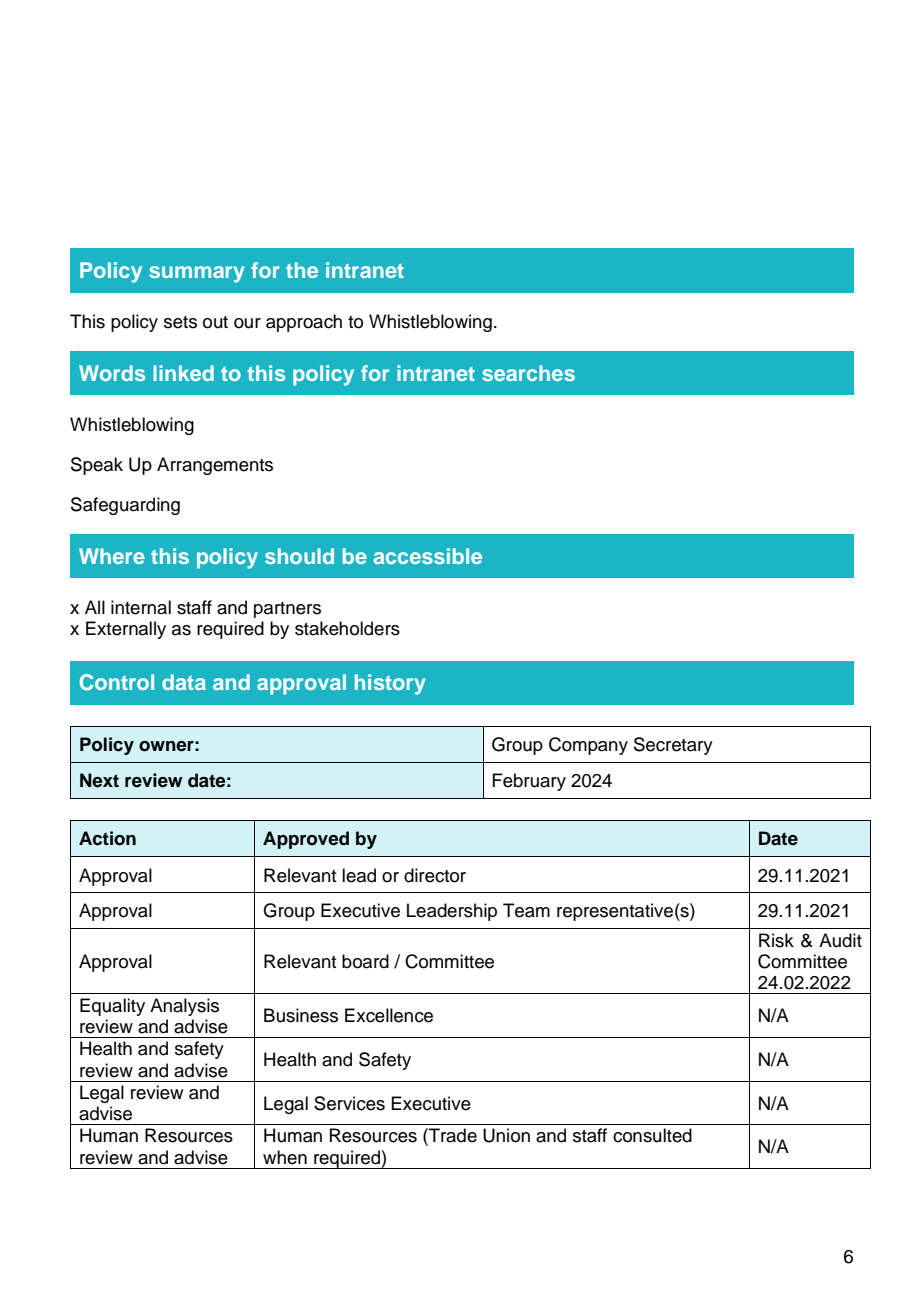 The width and height of the image is (924, 1307). What do you see at coordinates (776, 940) in the image?
I see `Risk` at bounding box center [776, 940].
